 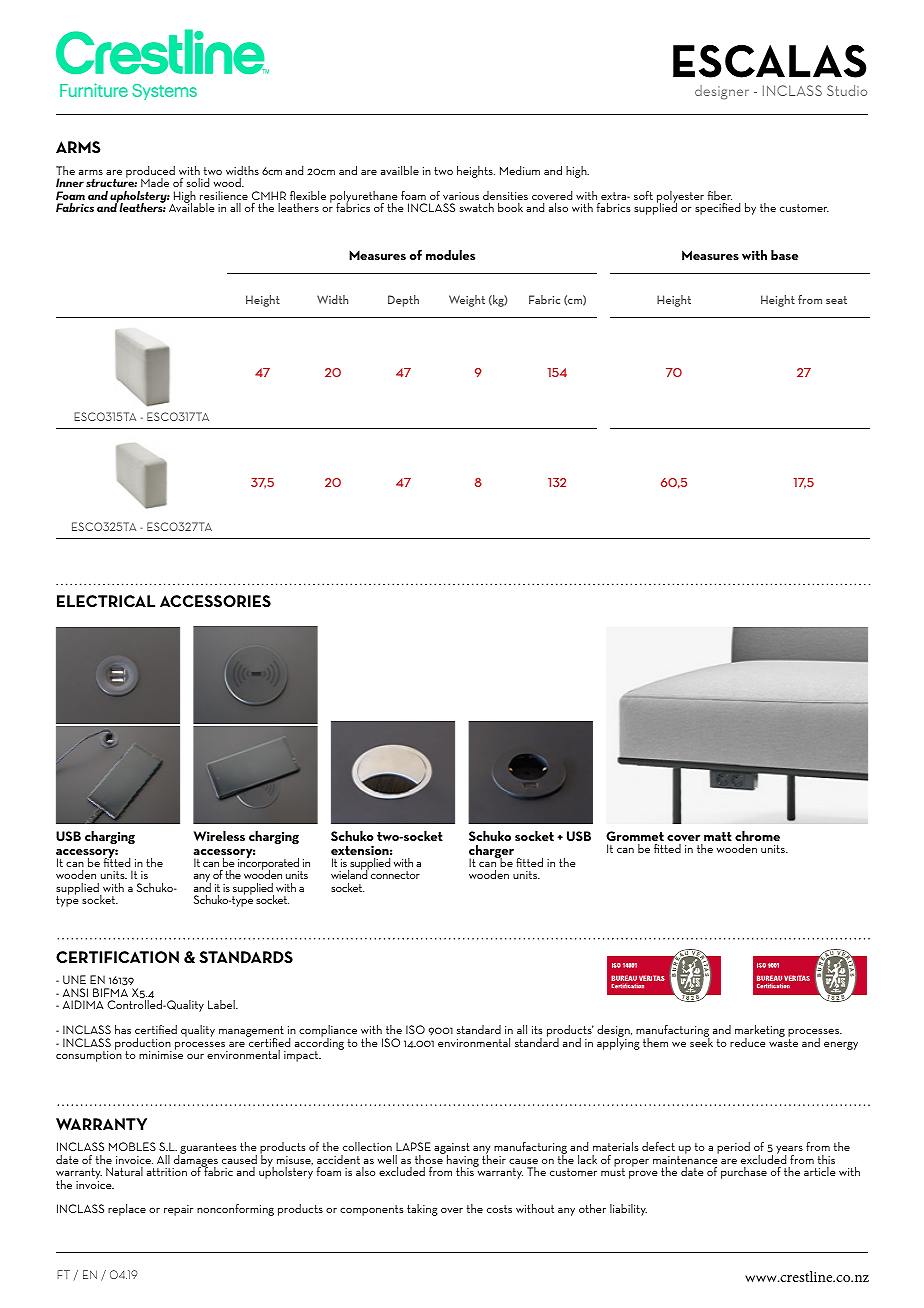 I want to click on seat, so click(x=836, y=300).
